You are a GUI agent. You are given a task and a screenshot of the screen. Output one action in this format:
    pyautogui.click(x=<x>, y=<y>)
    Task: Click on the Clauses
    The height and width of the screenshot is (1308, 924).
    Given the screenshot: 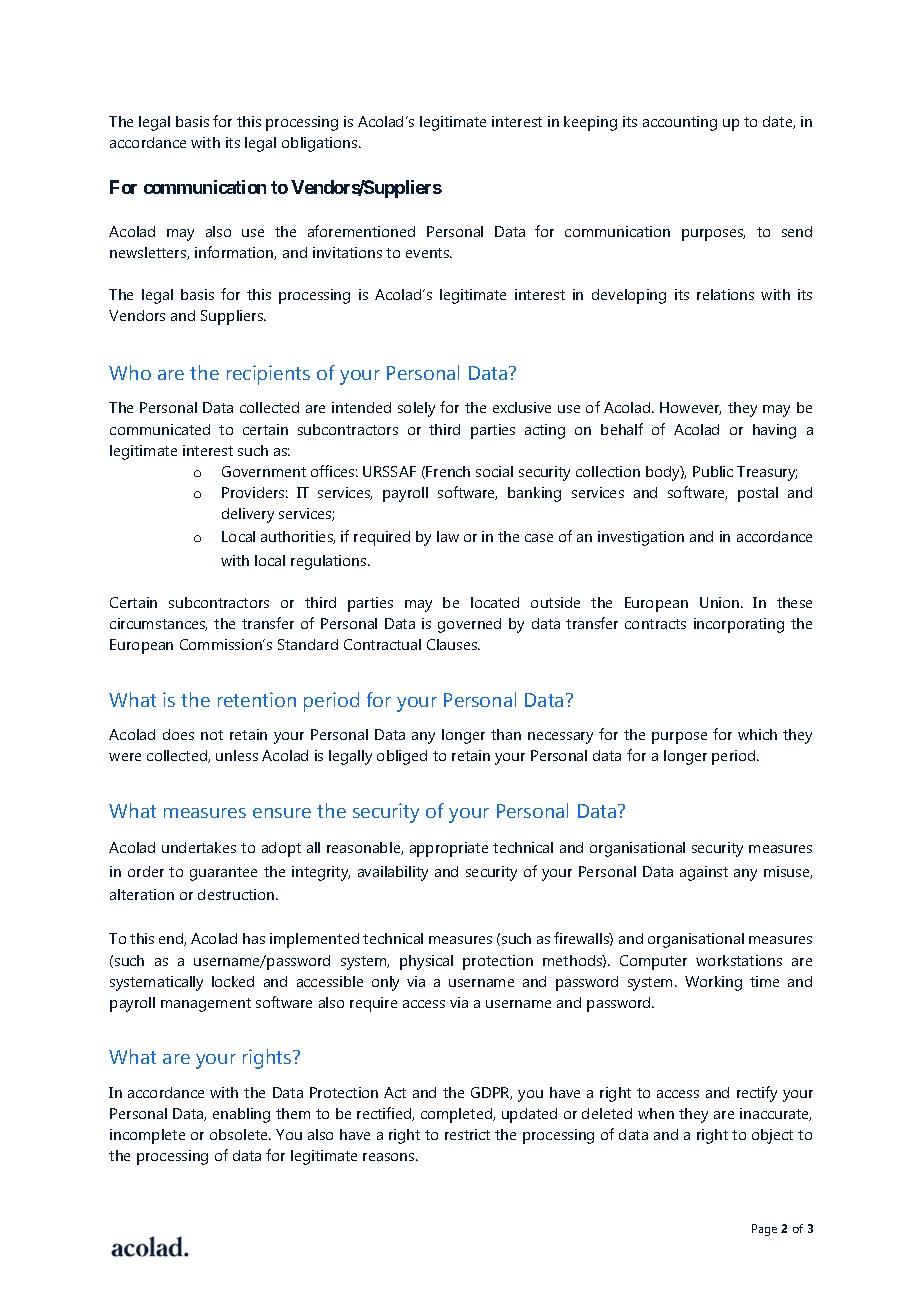 What is the action you would take?
    pyautogui.click(x=453, y=644)
